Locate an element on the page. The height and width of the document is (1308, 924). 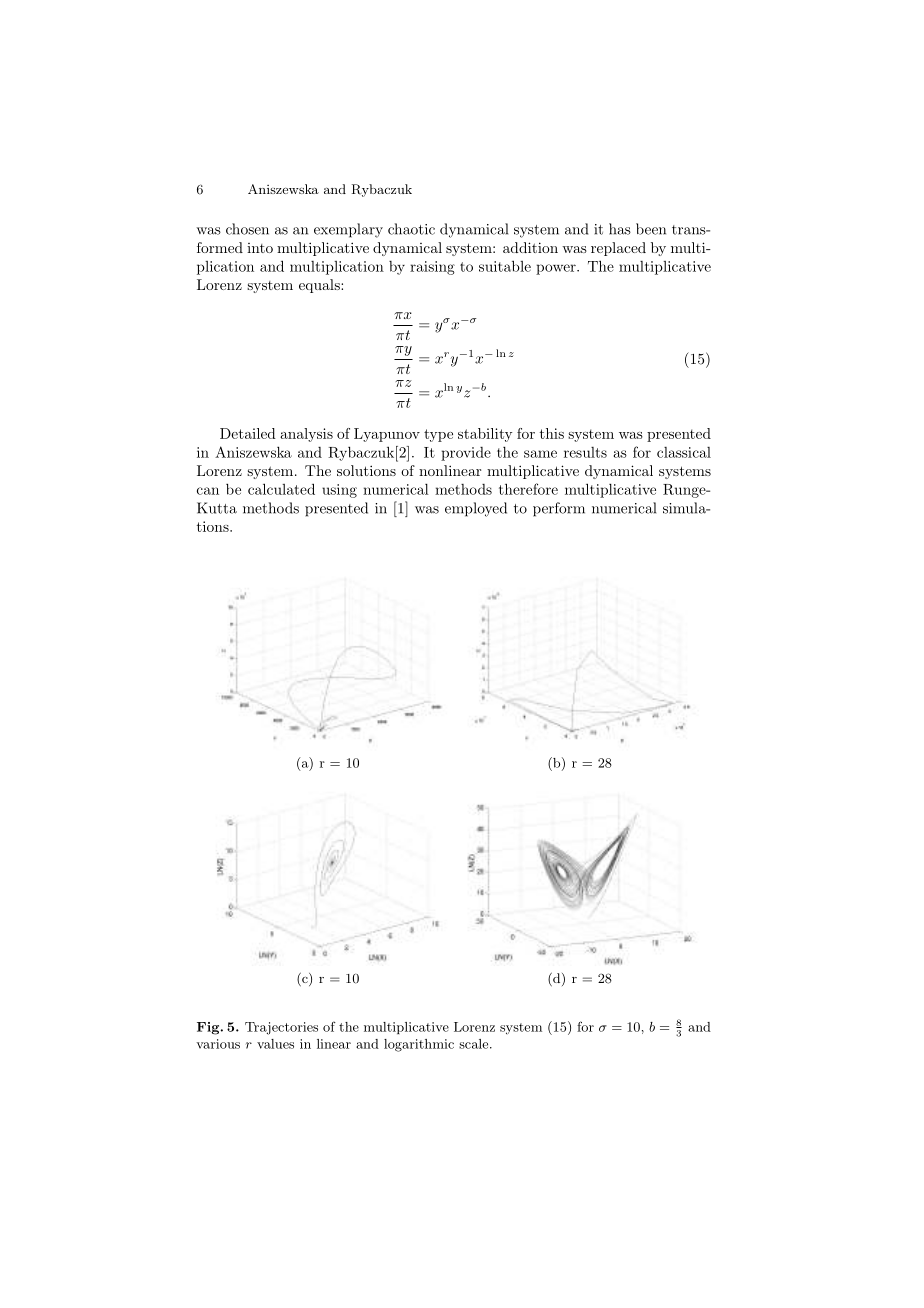
perform is located at coordinates (559, 509).
